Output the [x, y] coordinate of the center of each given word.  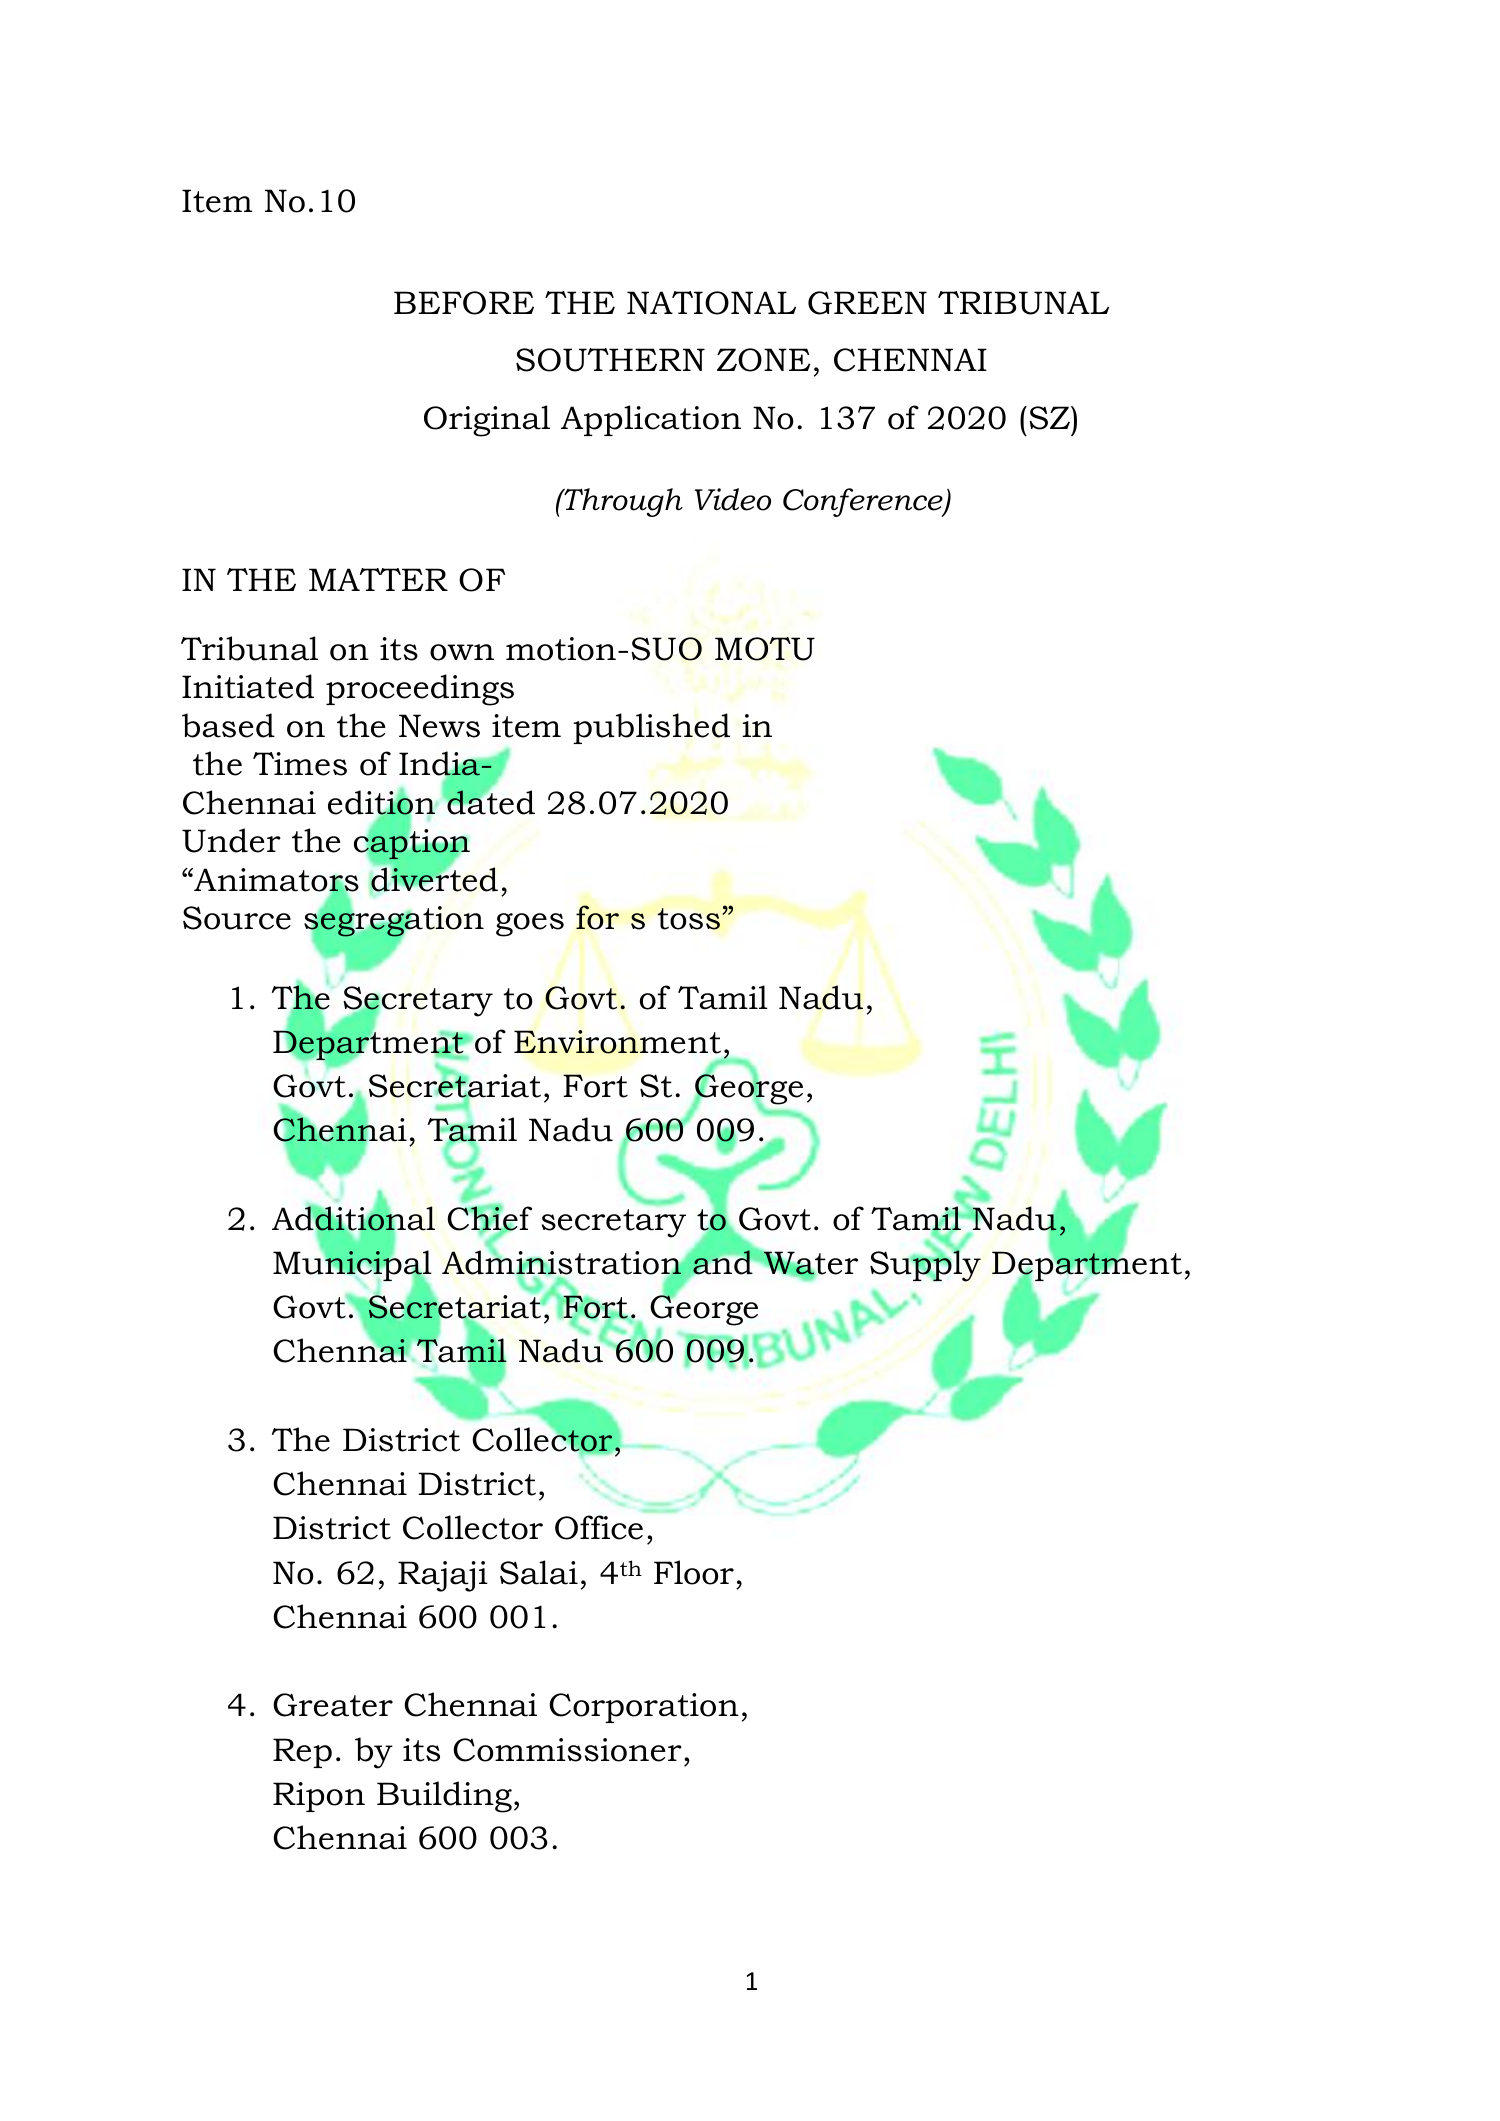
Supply [925, 1265]
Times [300, 764]
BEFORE [464, 303]
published [651, 728]
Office [599, 1527]
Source [237, 918]
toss [689, 919]
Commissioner [567, 1750]
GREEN [867, 303]
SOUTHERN [610, 360]
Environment [617, 1042]
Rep [302, 1753]
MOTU [765, 649]
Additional [353, 1219]
